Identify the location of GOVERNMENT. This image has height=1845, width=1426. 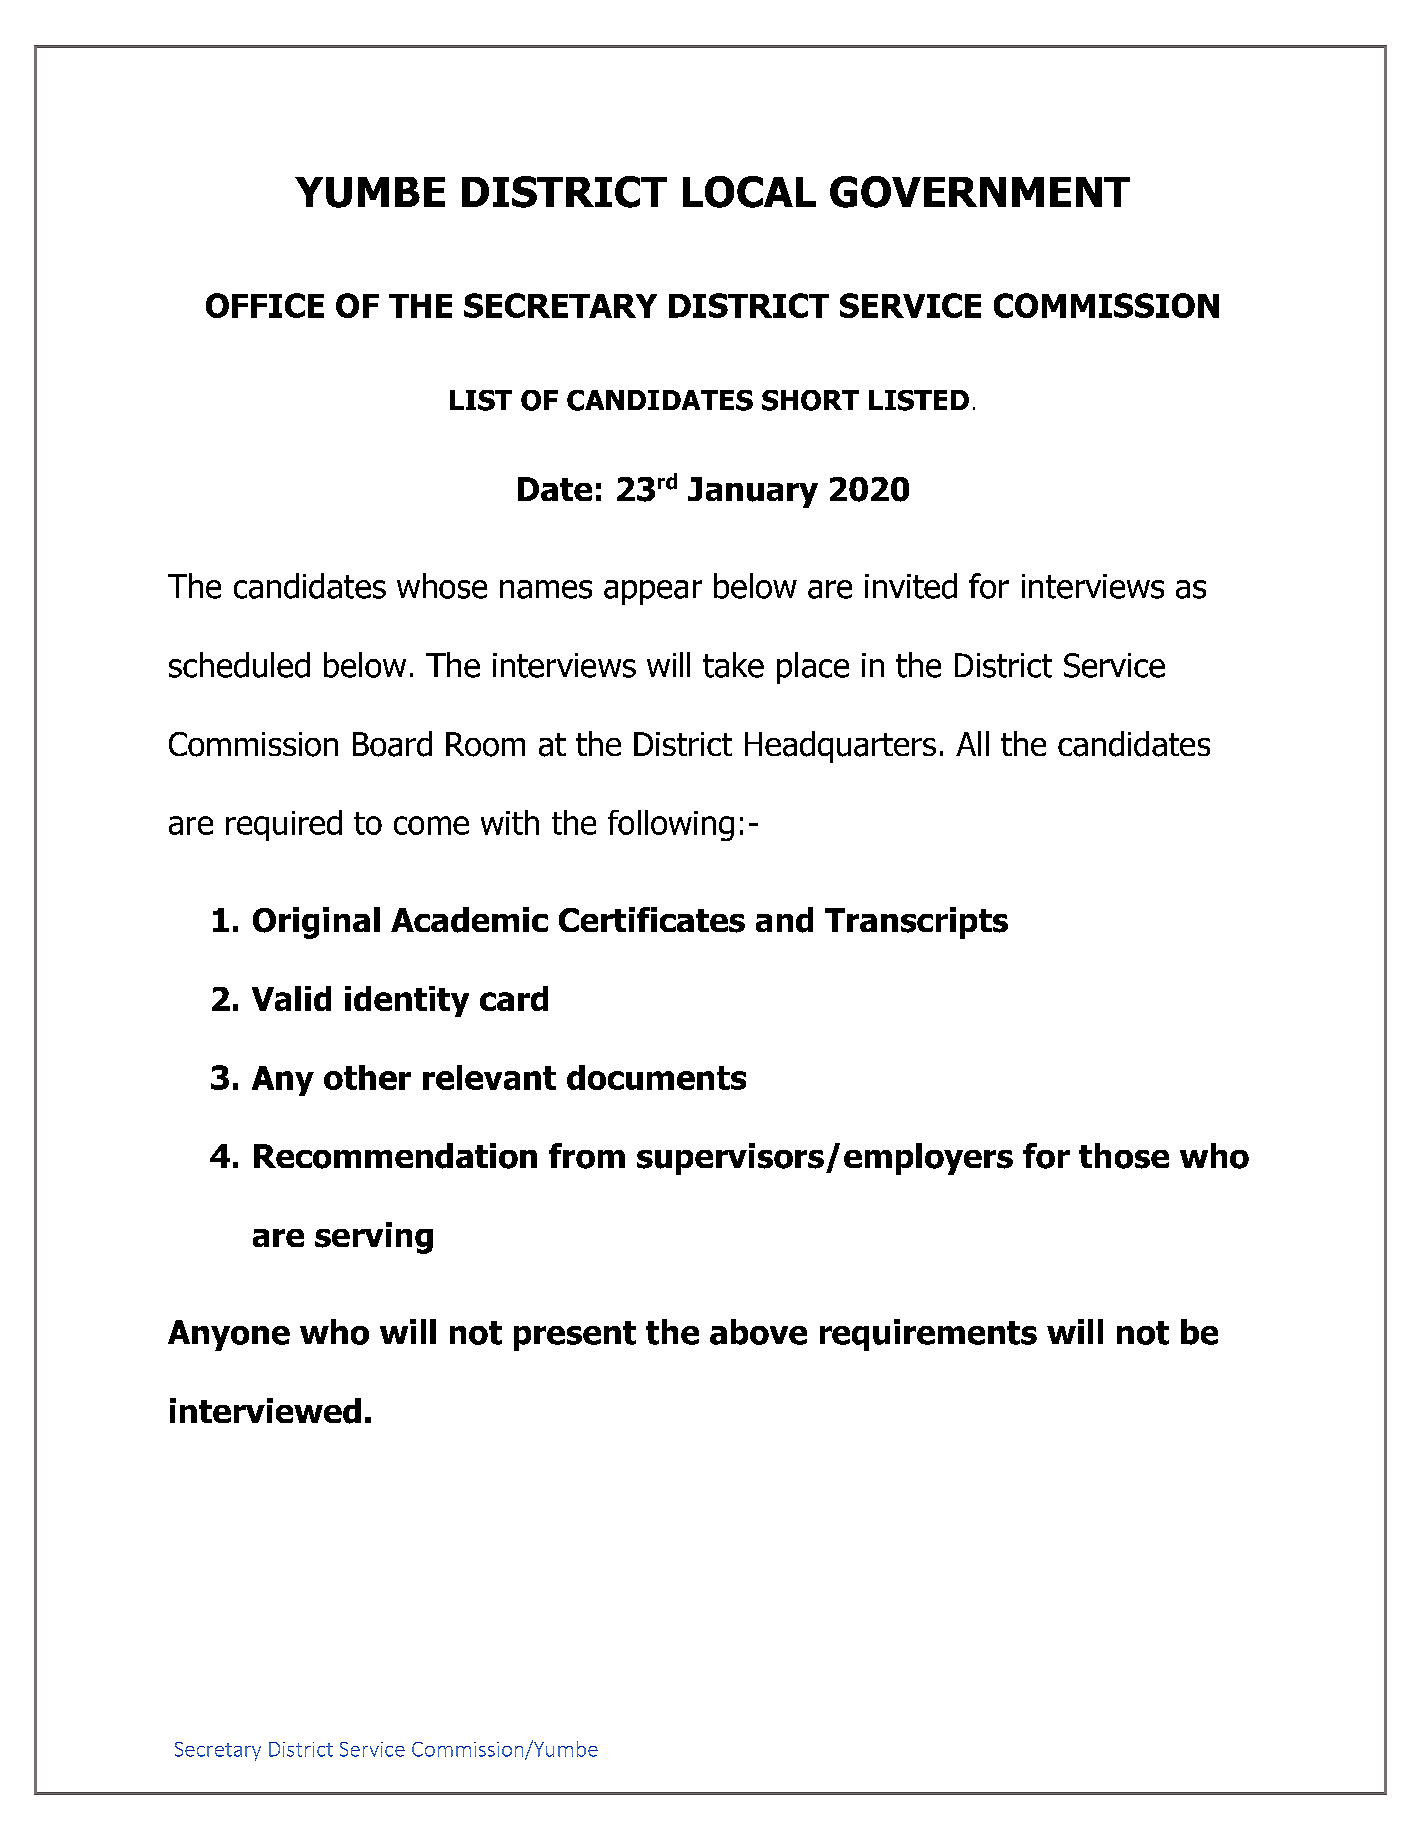
(980, 192).
